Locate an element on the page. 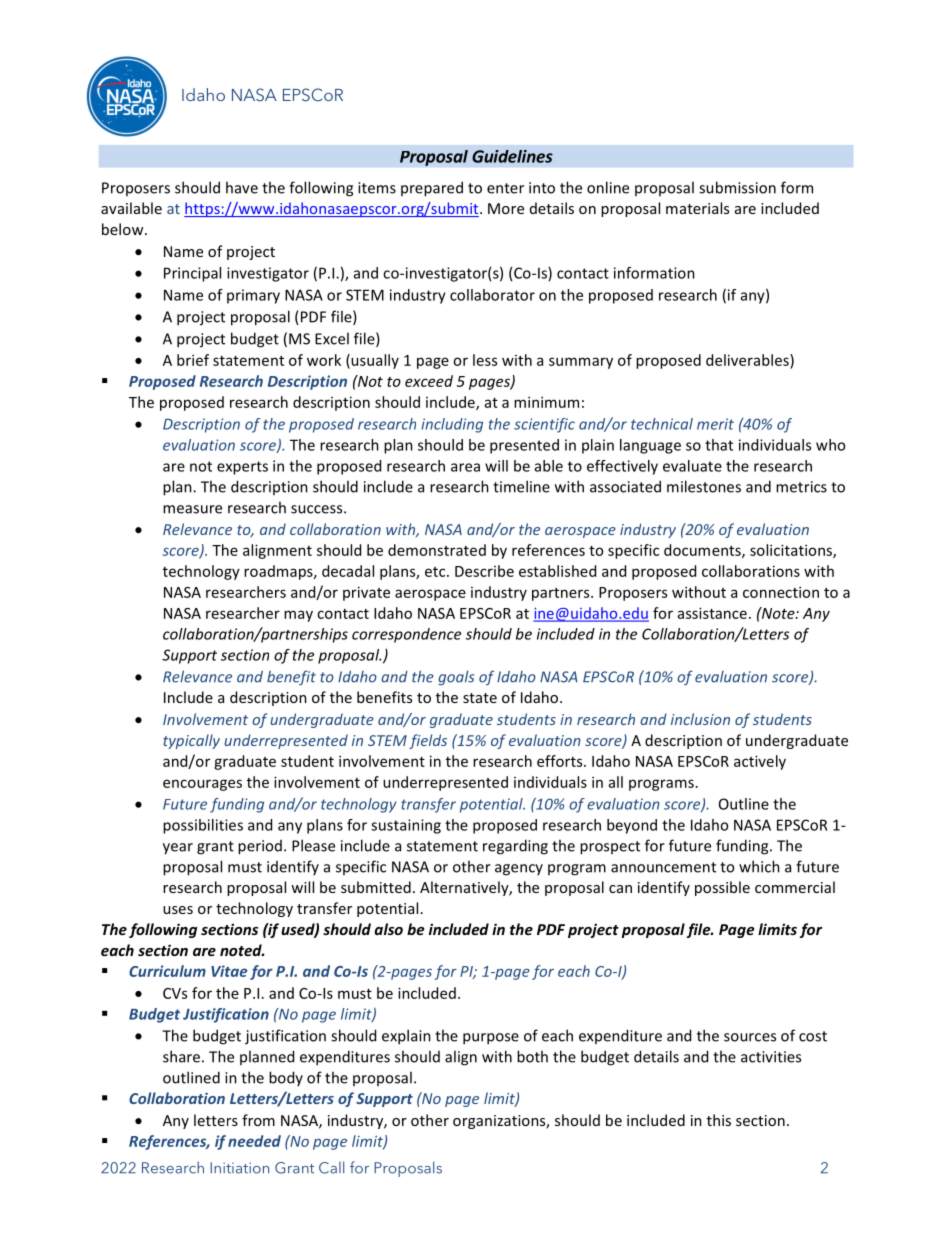  enter is located at coordinates (505, 188).
